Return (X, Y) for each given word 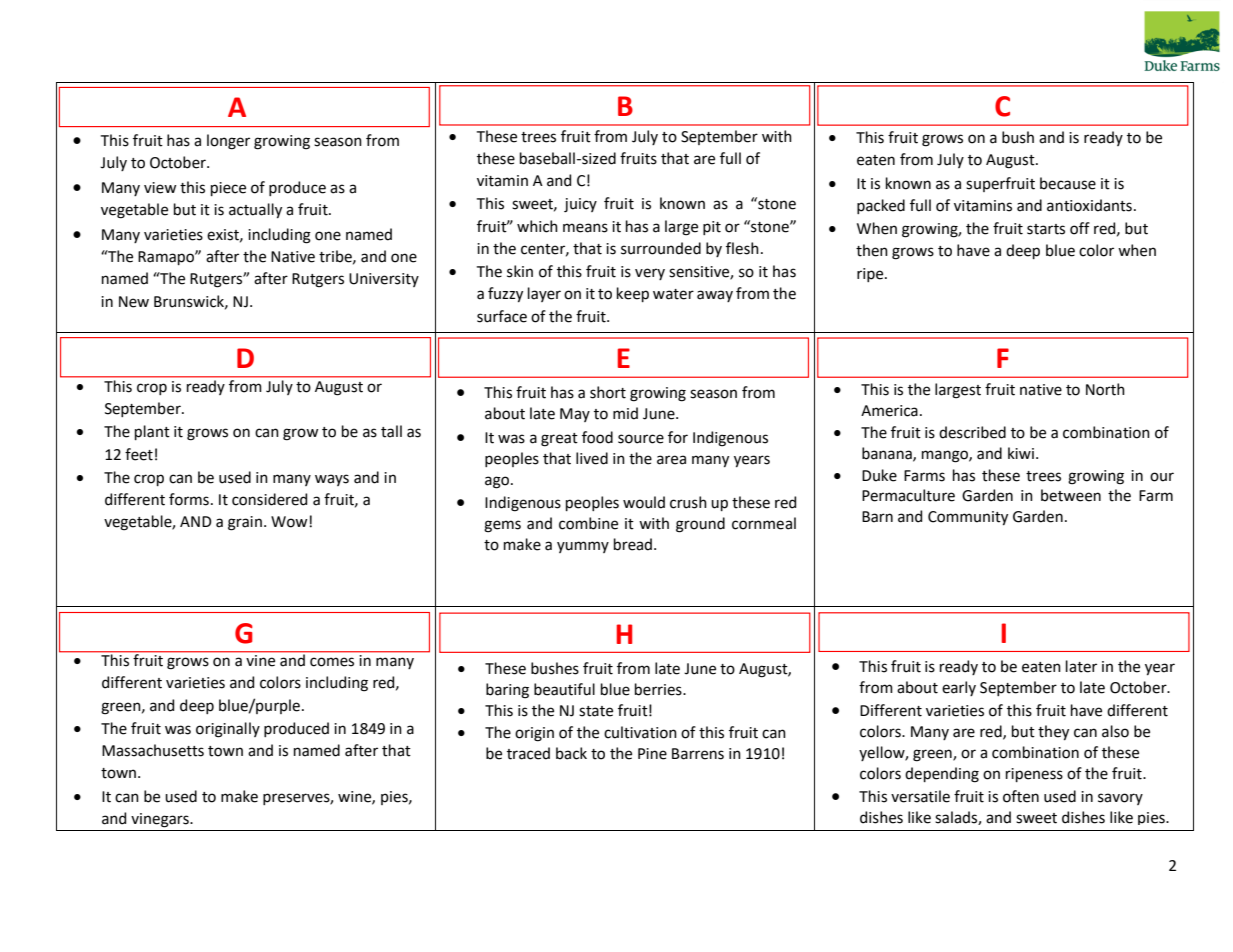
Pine (652, 754)
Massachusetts (153, 750)
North (1105, 389)
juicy (580, 205)
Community (968, 518)
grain (245, 523)
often (1021, 796)
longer (228, 142)
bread (633, 544)
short (608, 392)
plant (152, 432)
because (1068, 183)
